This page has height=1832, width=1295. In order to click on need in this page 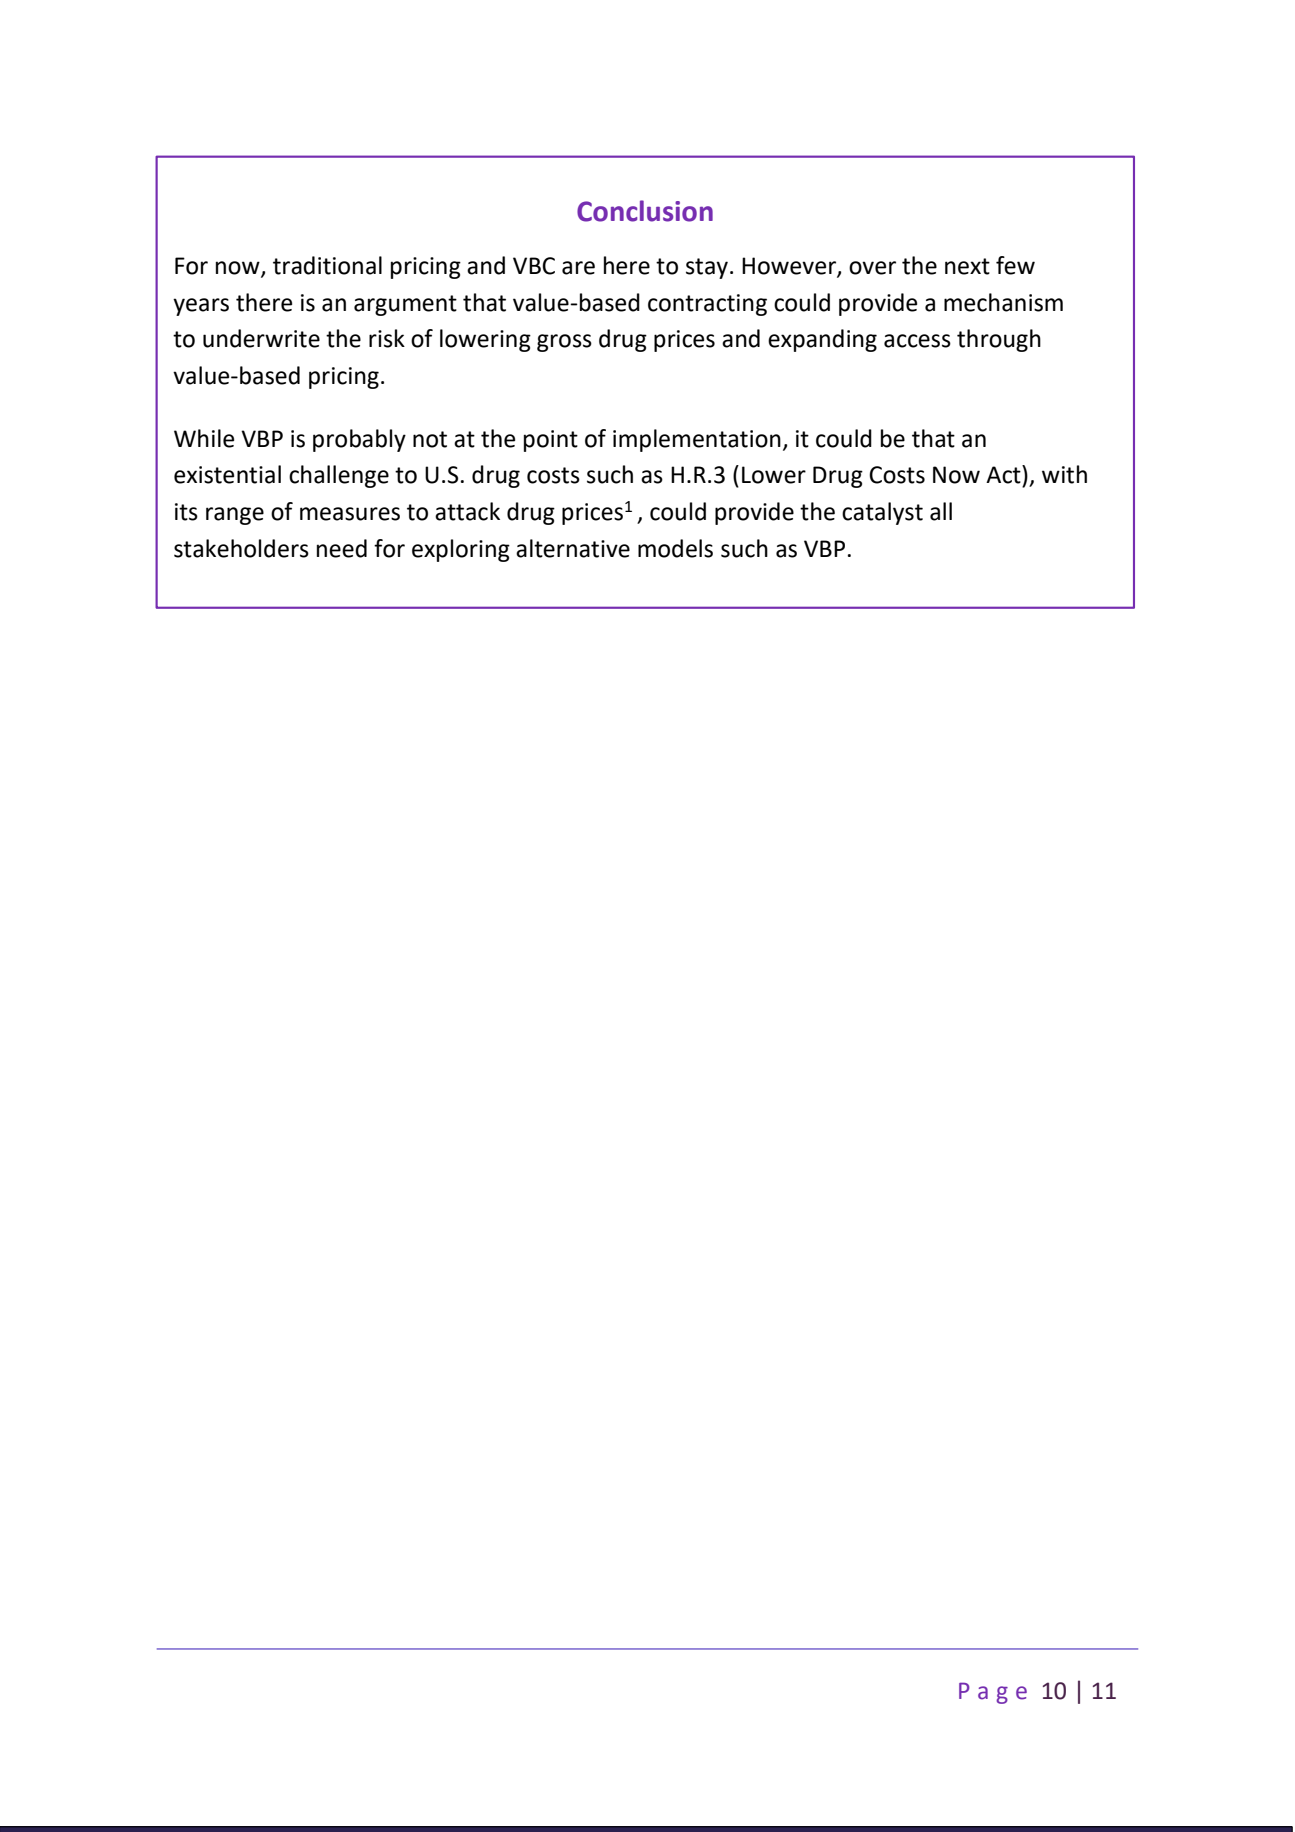, I will do `click(342, 548)`.
